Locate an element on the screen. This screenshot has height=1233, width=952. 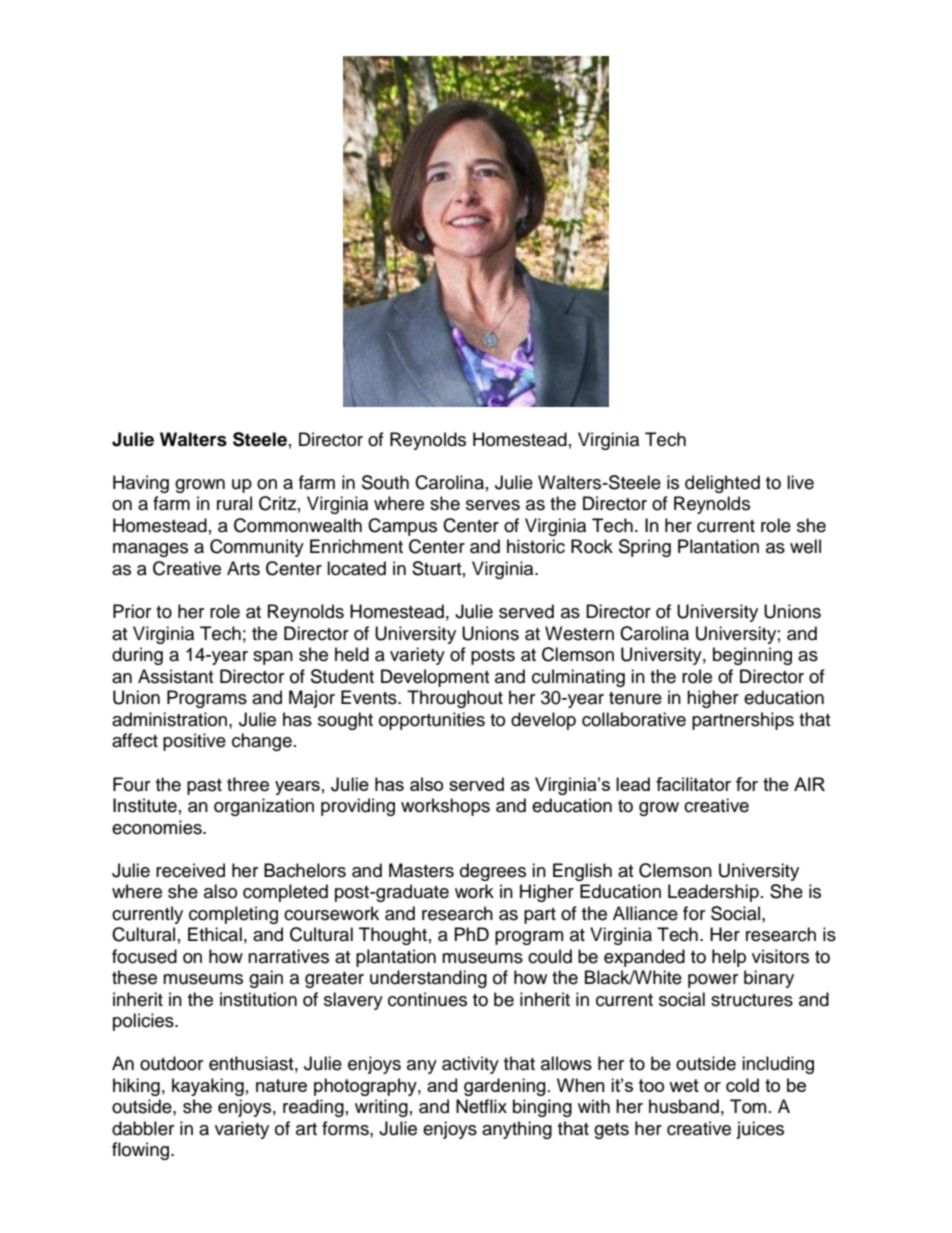
administration is located at coordinates (171, 719).
